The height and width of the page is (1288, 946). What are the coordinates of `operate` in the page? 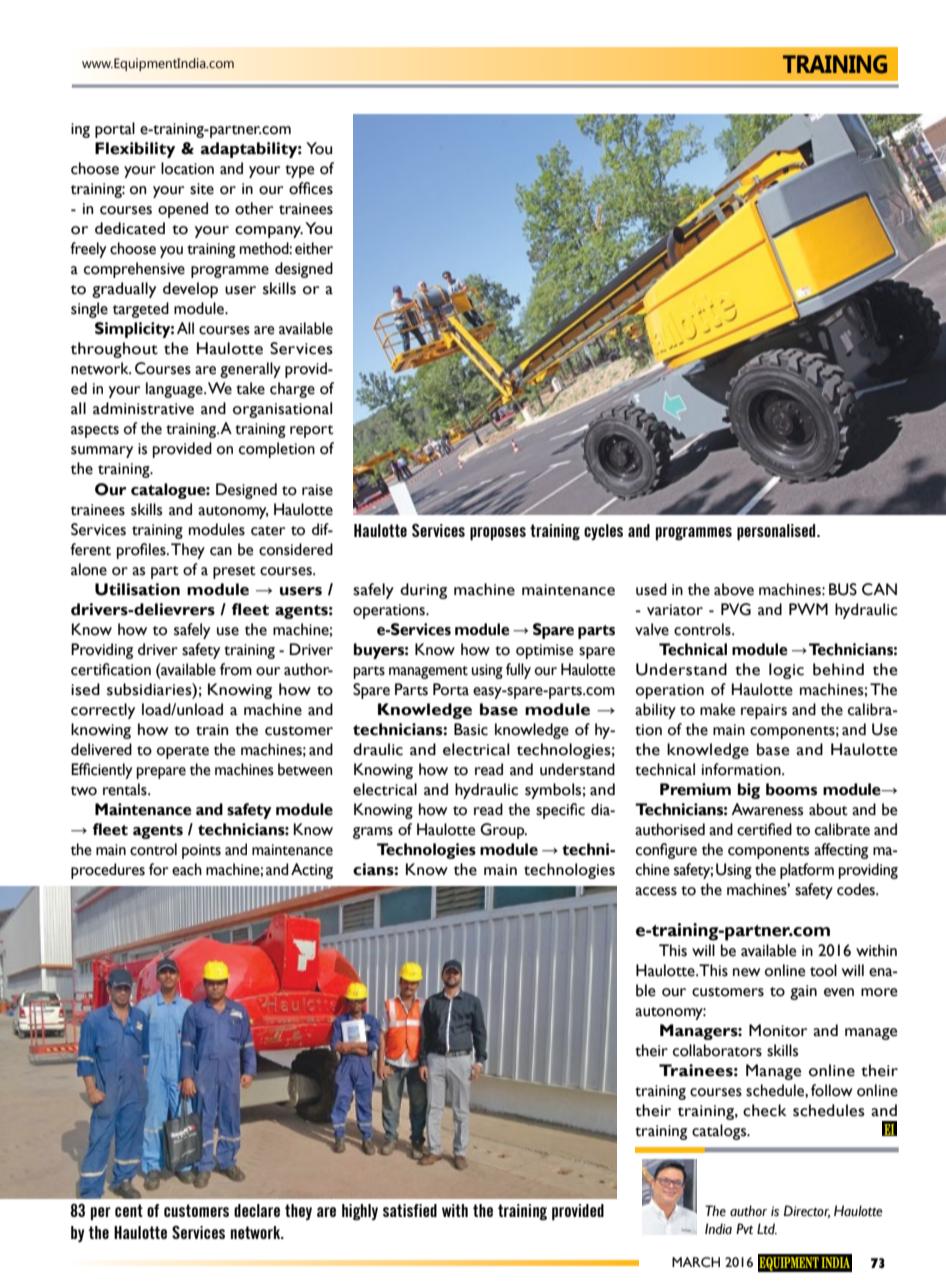 It's located at (183, 752).
